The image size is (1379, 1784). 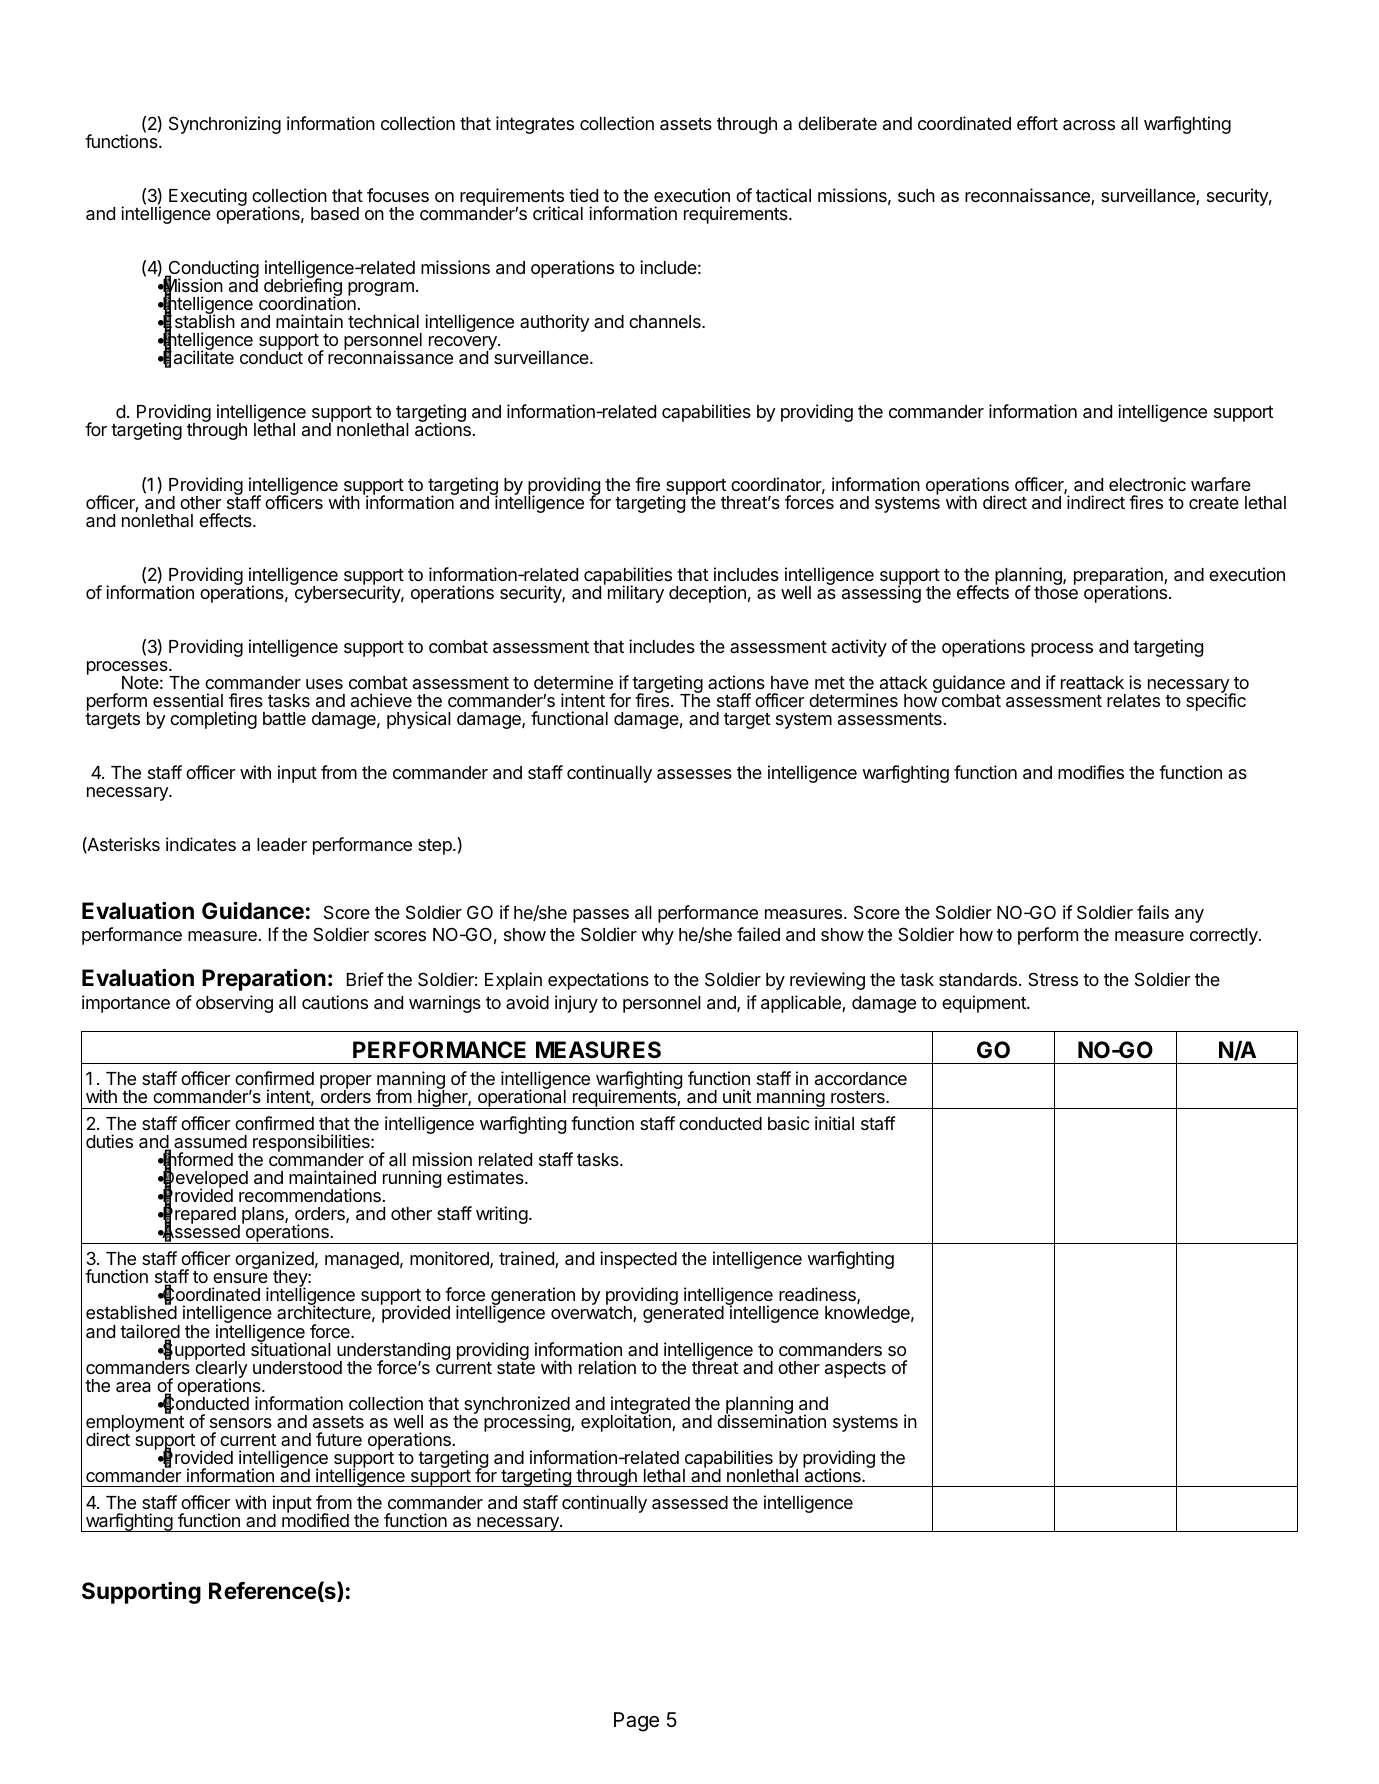 I want to click on Page, so click(x=636, y=1722).
